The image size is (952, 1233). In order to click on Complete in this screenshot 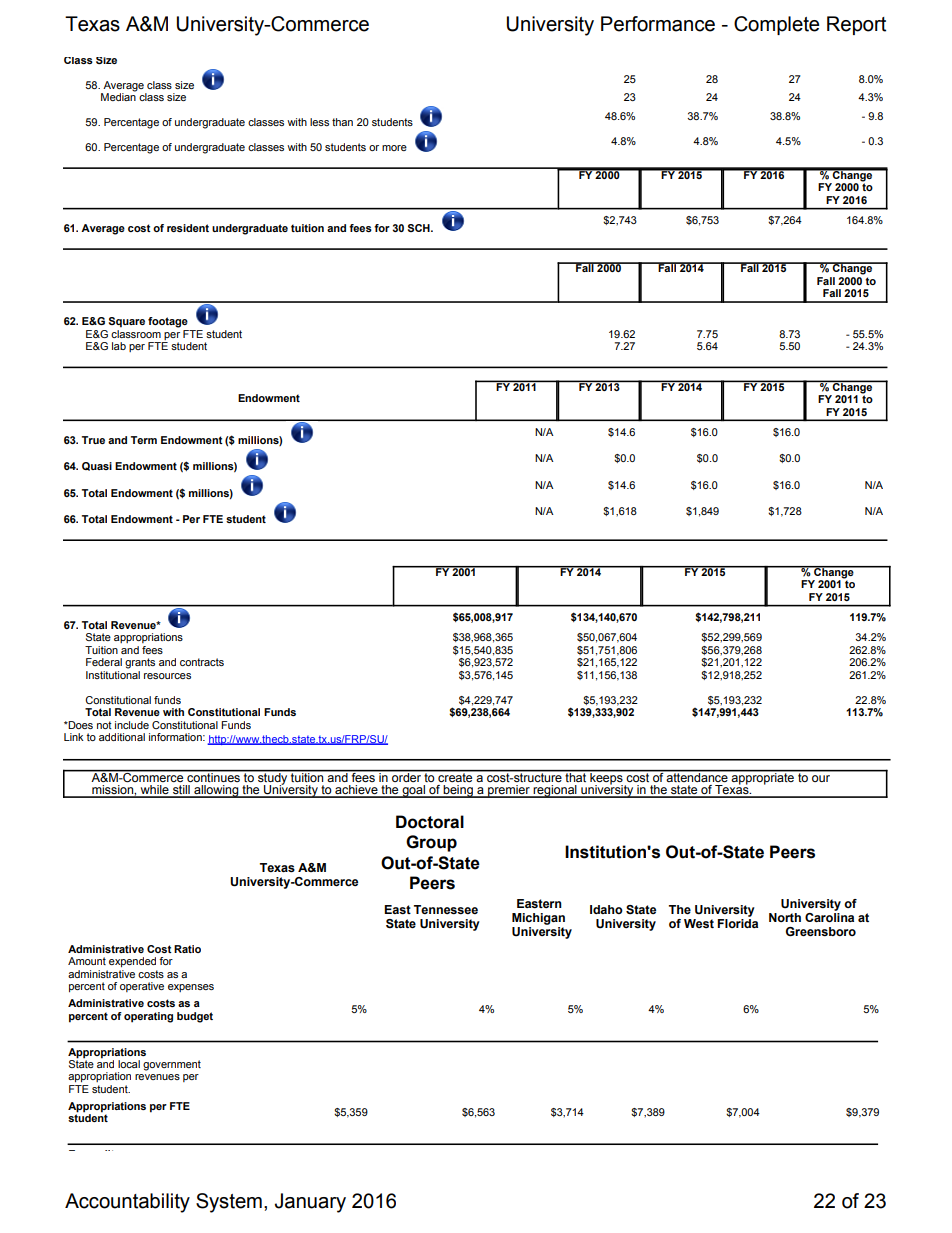, I will do `click(776, 25)`.
